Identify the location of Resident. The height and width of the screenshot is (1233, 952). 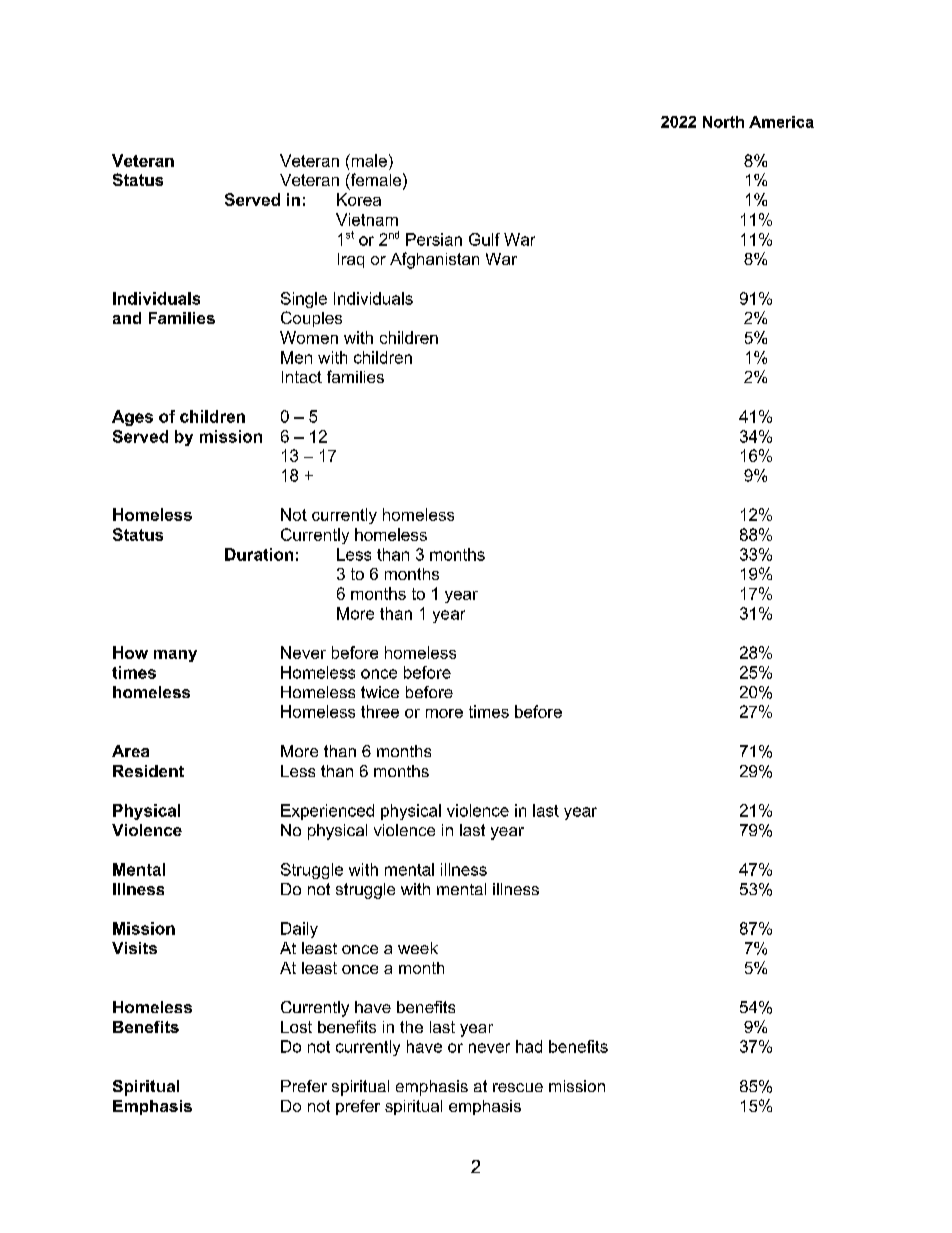
(148, 771).
